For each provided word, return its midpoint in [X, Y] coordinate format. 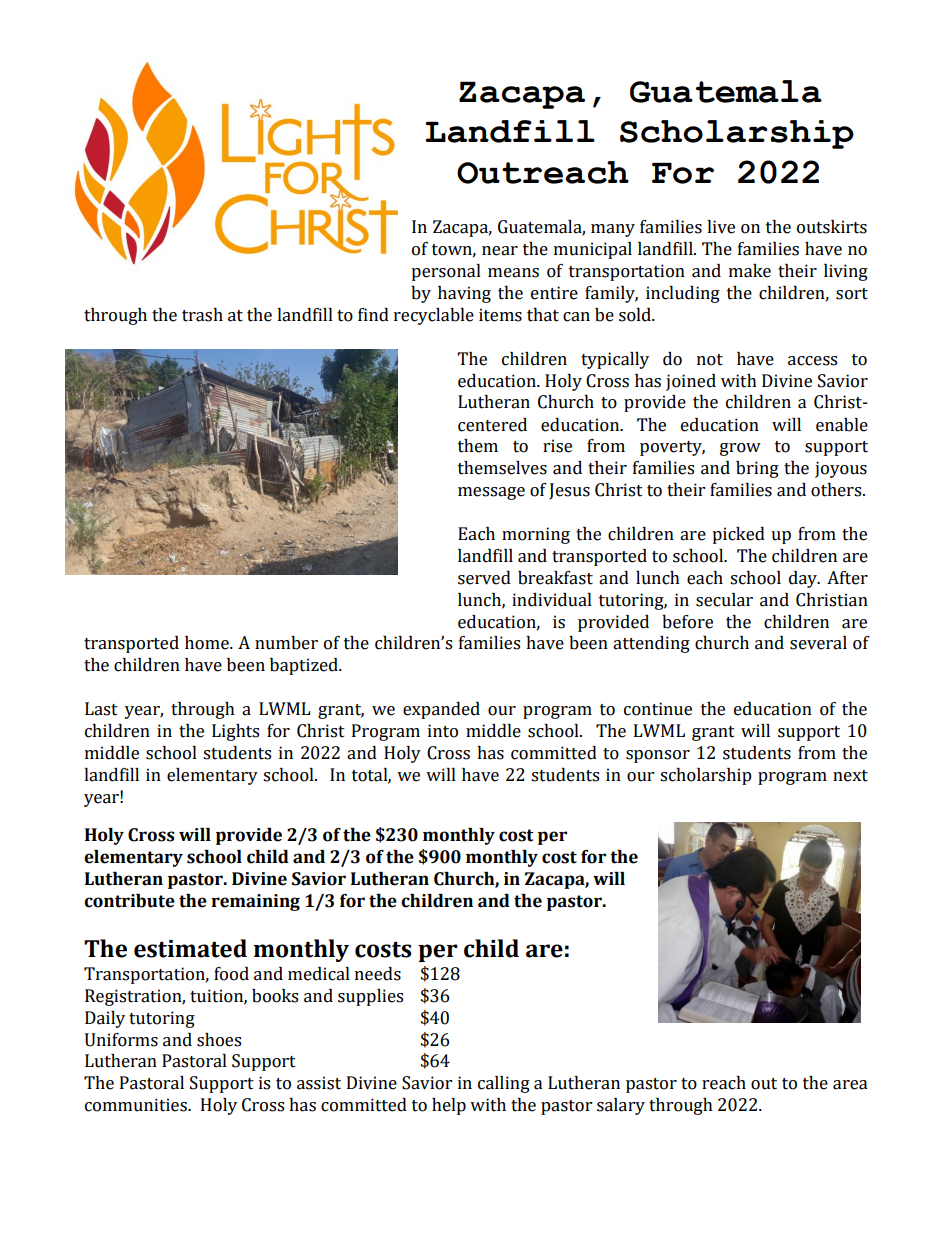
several [818, 643]
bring [757, 469]
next [850, 776]
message [491, 493]
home [208, 643]
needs [378, 974]
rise [557, 446]
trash [202, 315]
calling [504, 1084]
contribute [129, 901]
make [750, 271]
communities [137, 1105]
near [500, 251]
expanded [441, 710]
